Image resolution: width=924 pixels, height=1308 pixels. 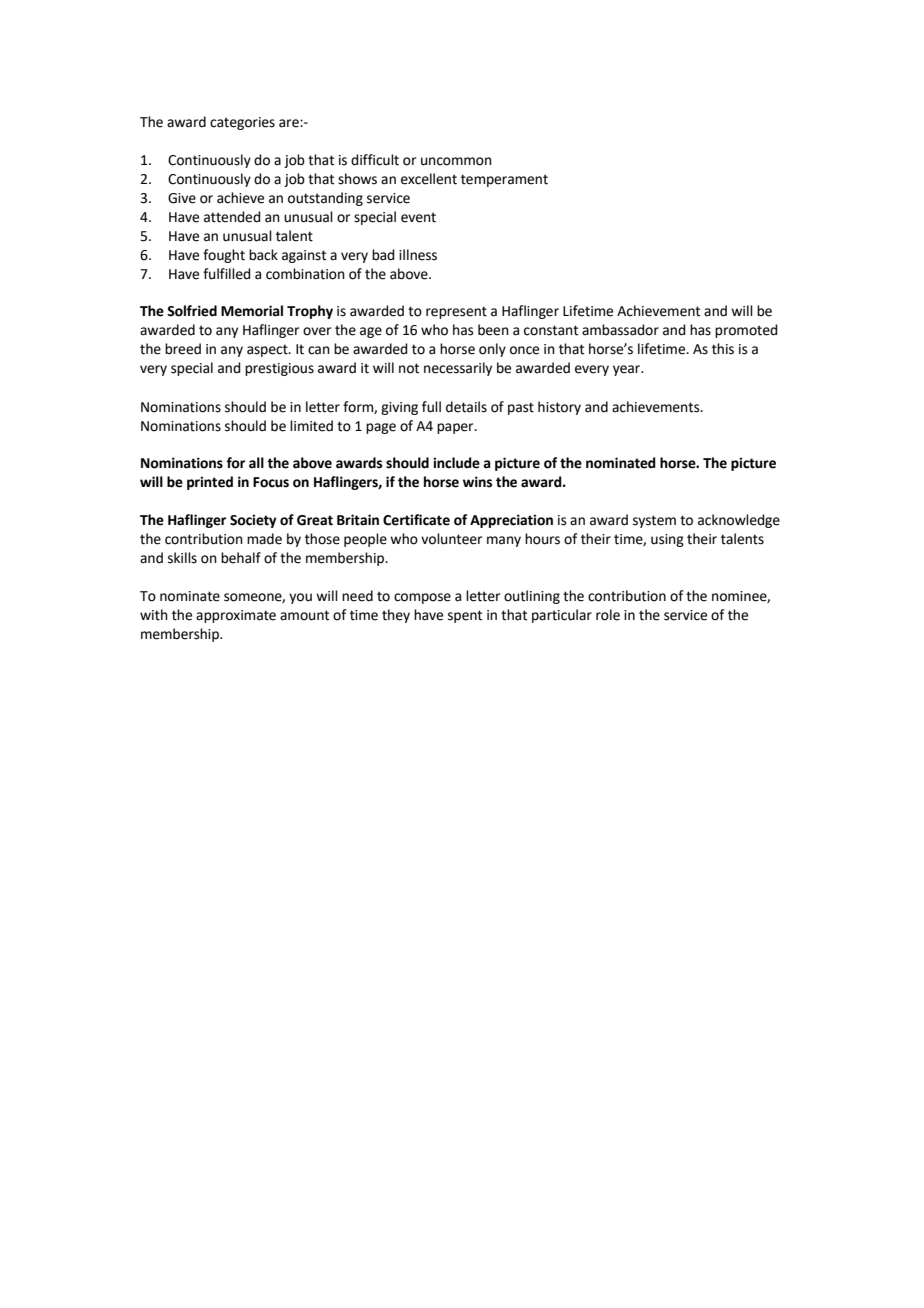 What do you see at coordinates (654, 521) in the screenshot?
I see `system` at bounding box center [654, 521].
